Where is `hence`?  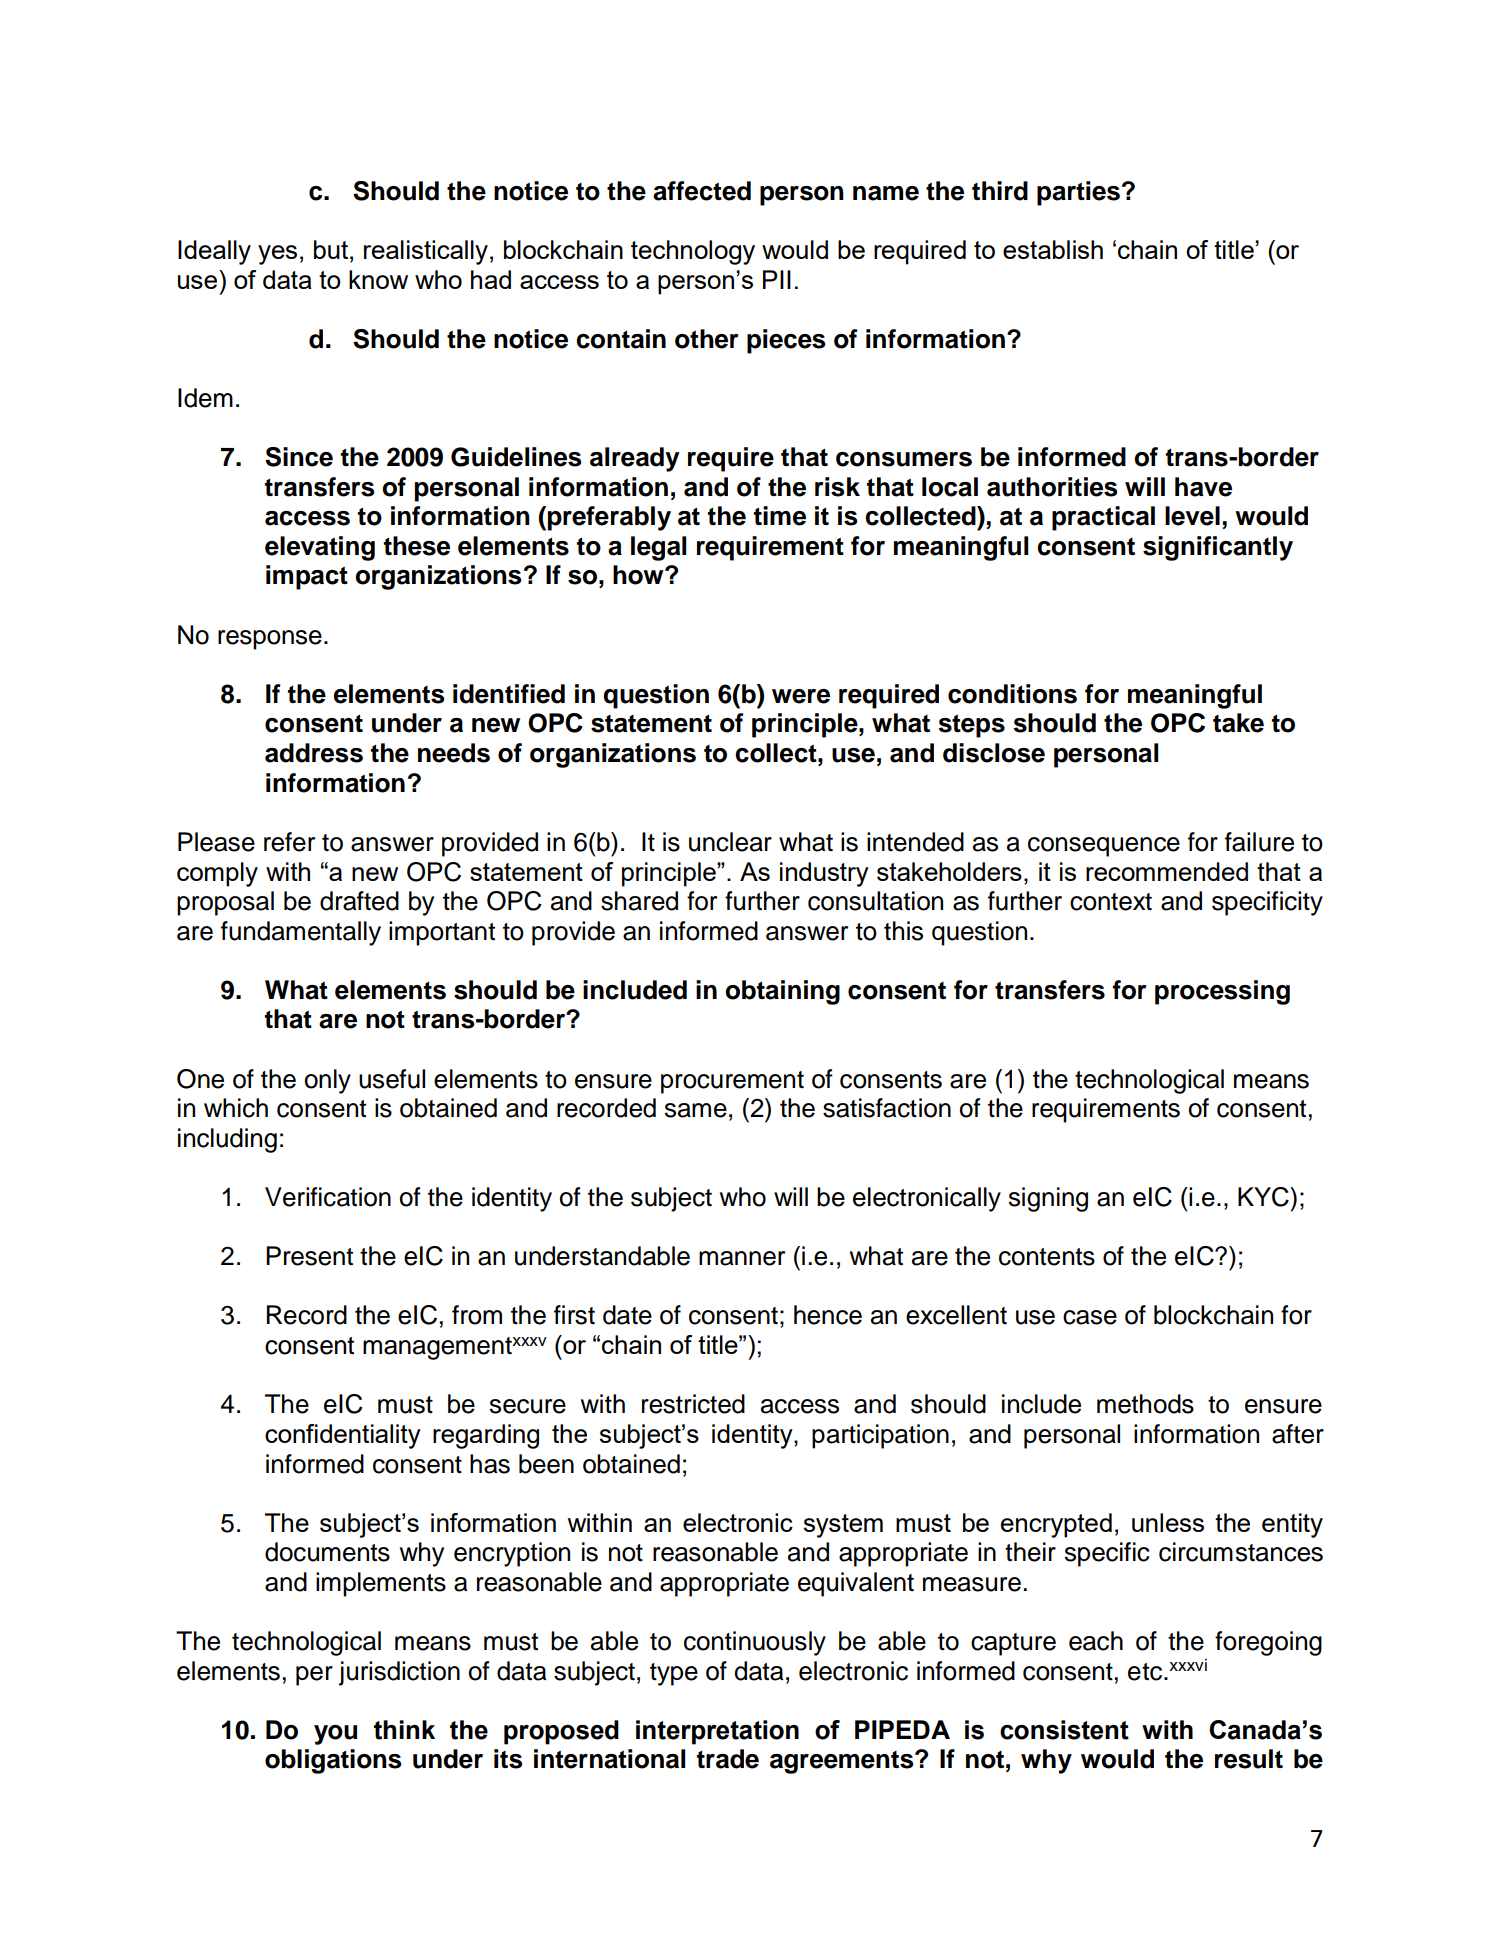
hence is located at coordinates (828, 1315).
